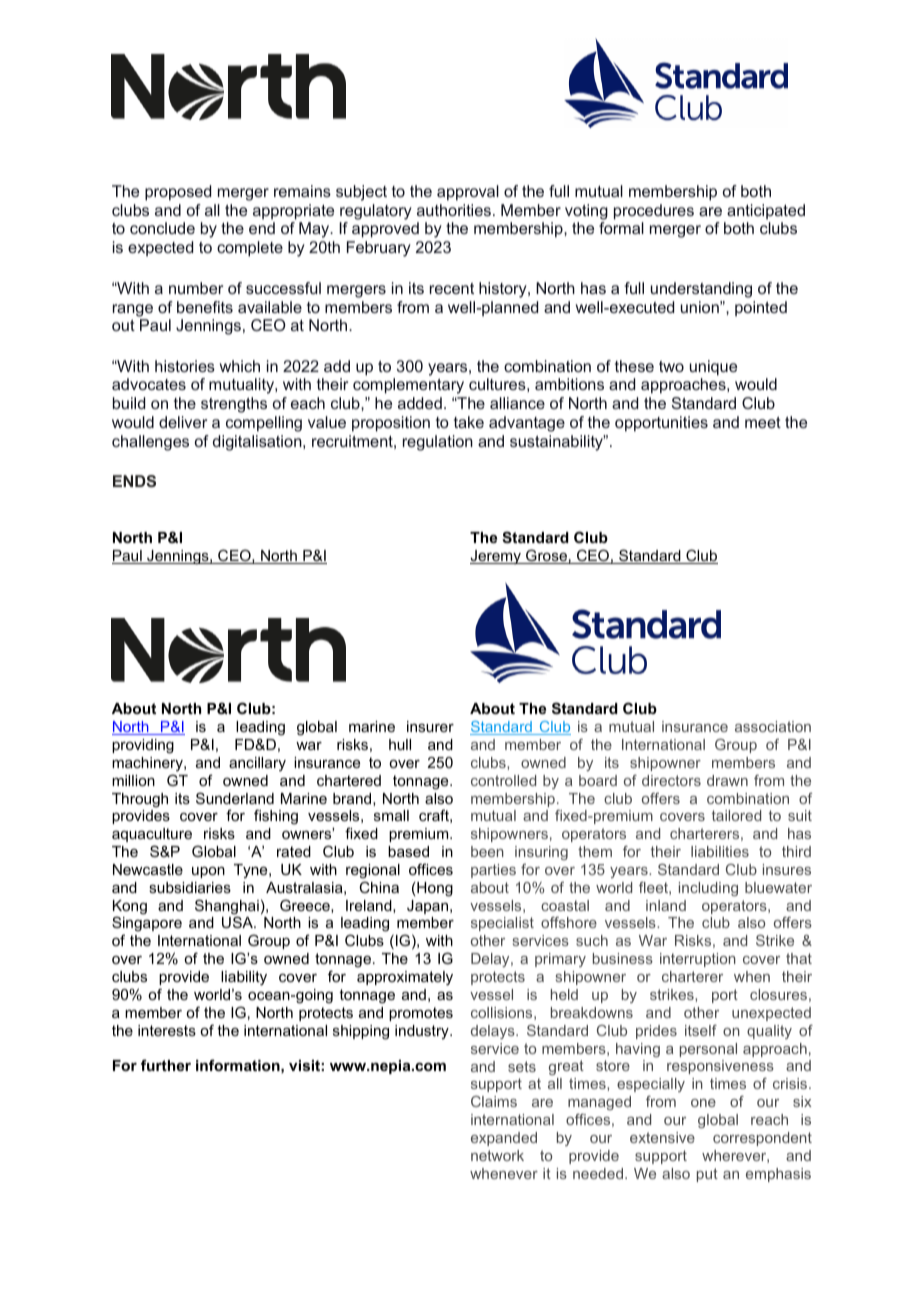 Image resolution: width=924 pixels, height=1308 pixels. Describe the element at coordinates (162, 228) in the screenshot. I see `conclude` at that location.
